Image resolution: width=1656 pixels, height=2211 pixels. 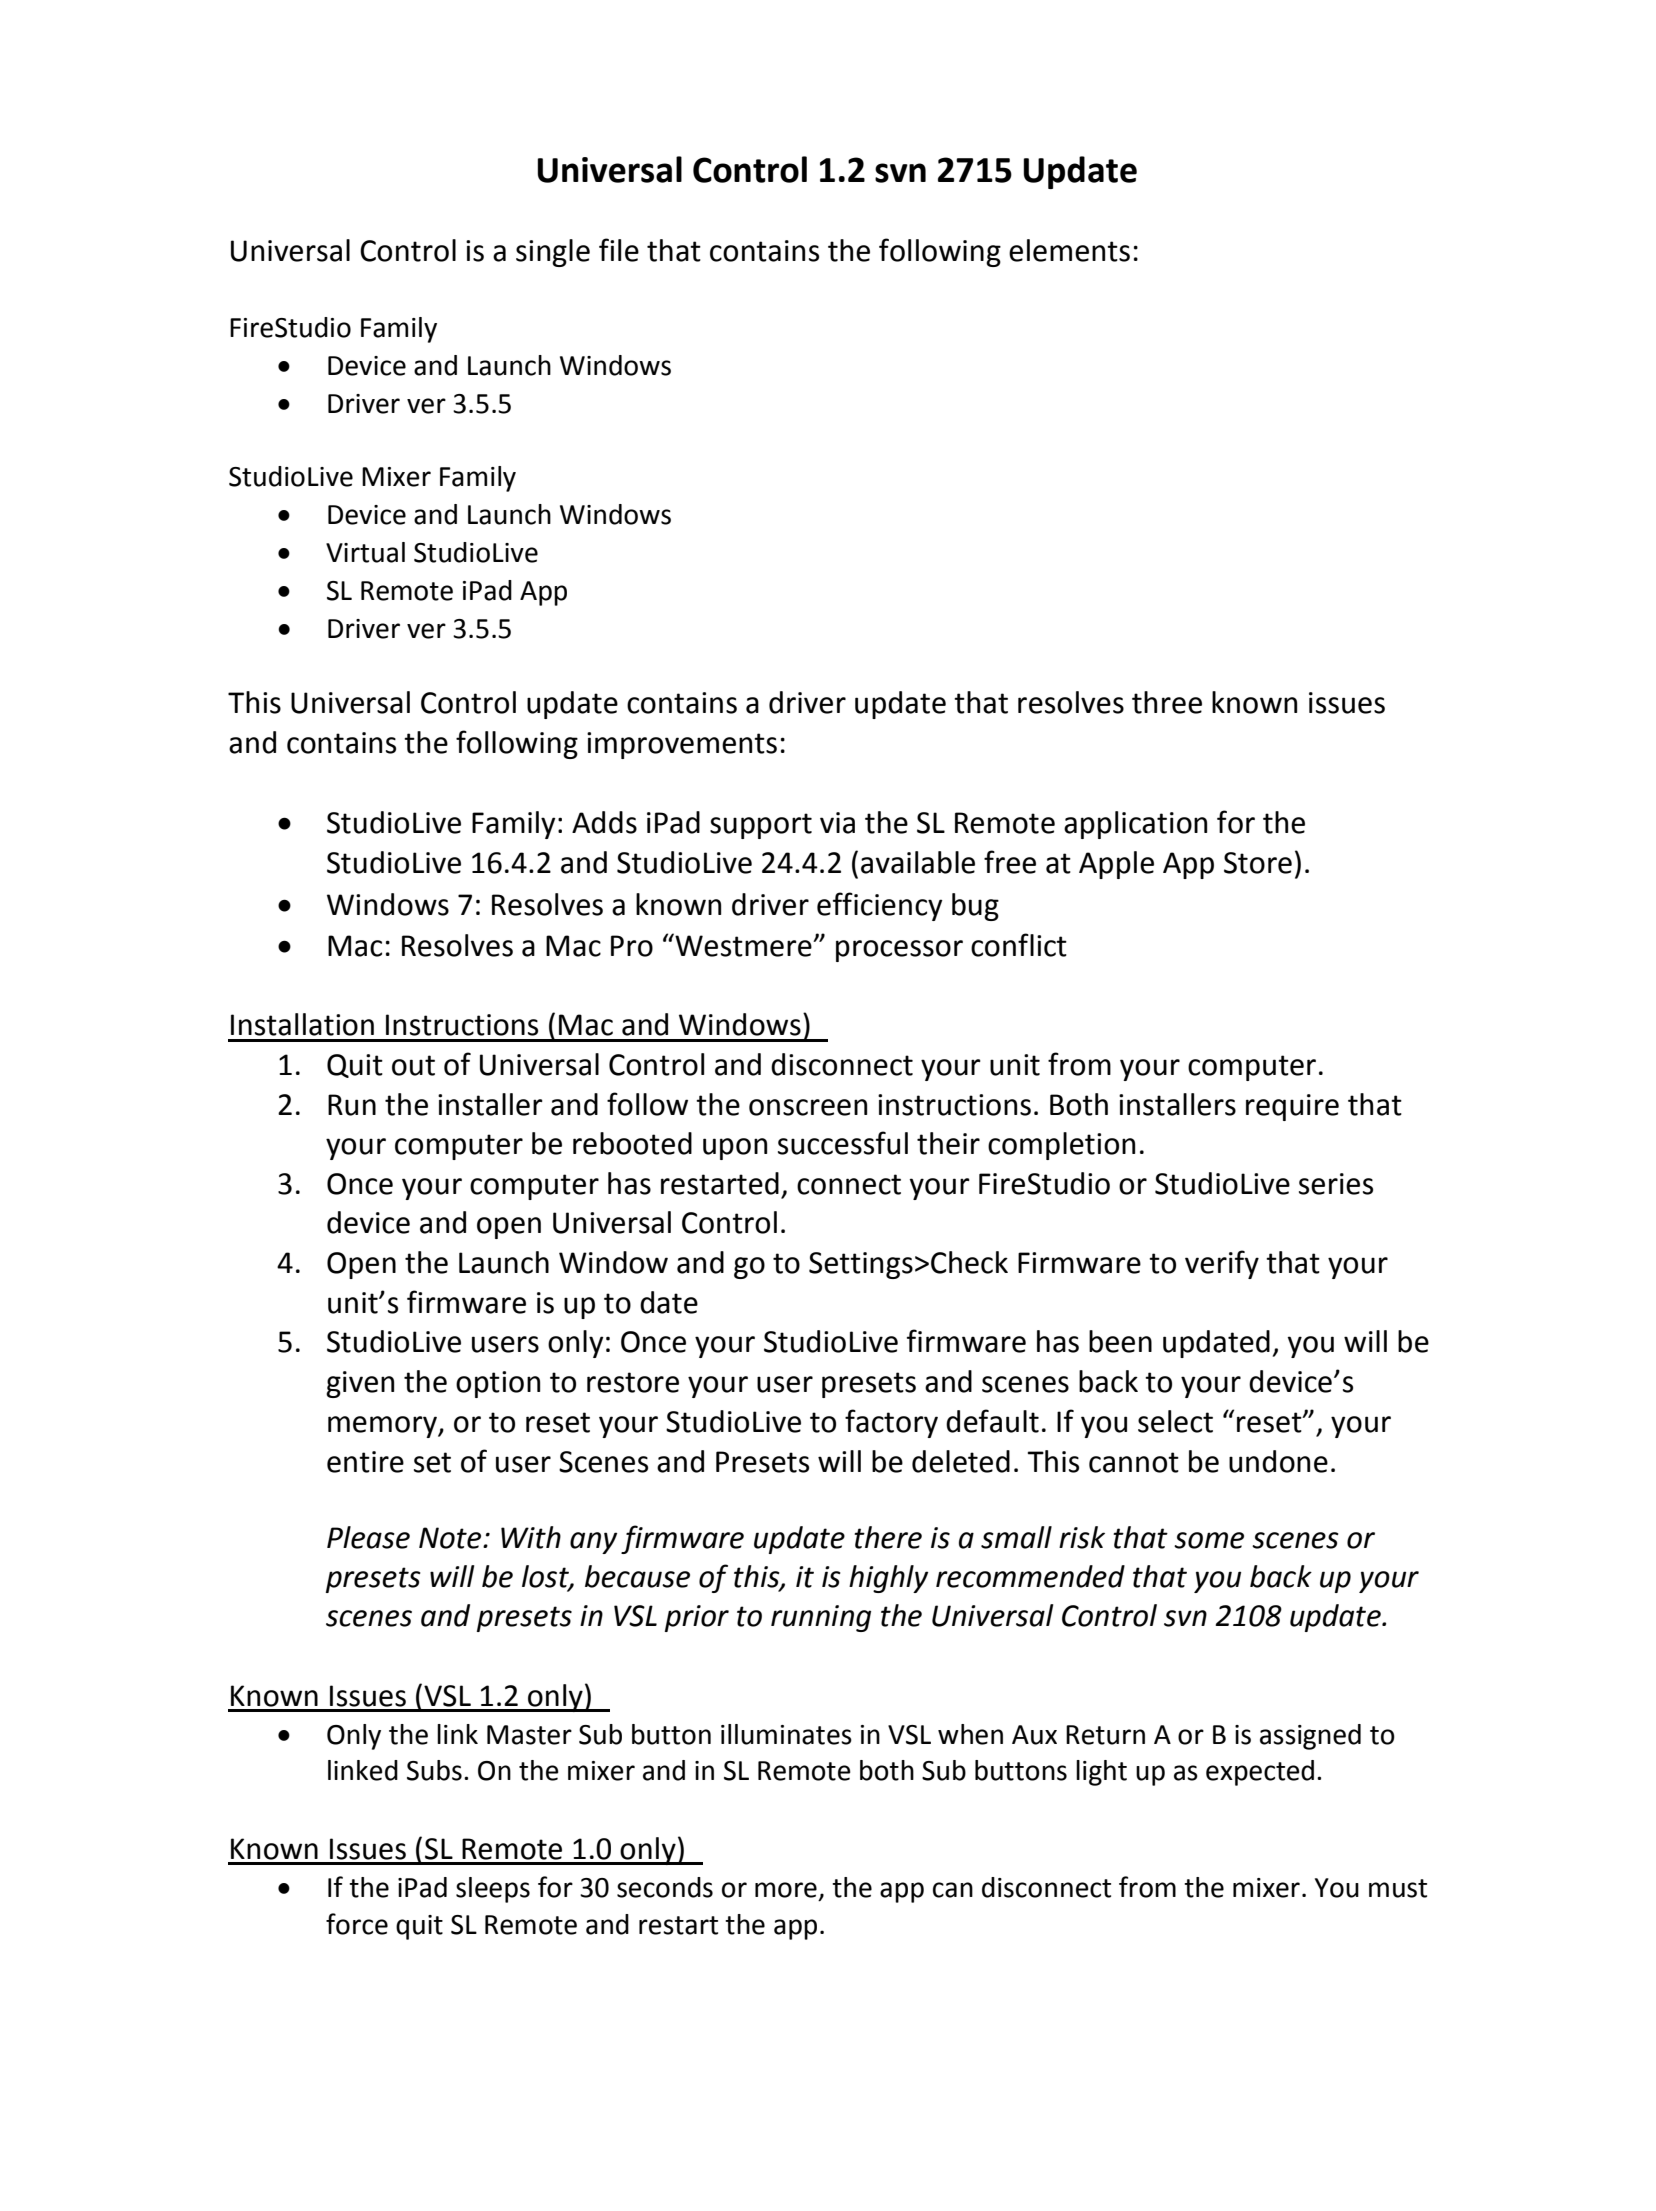 What do you see at coordinates (1069, 250) in the page?
I see `elements` at bounding box center [1069, 250].
